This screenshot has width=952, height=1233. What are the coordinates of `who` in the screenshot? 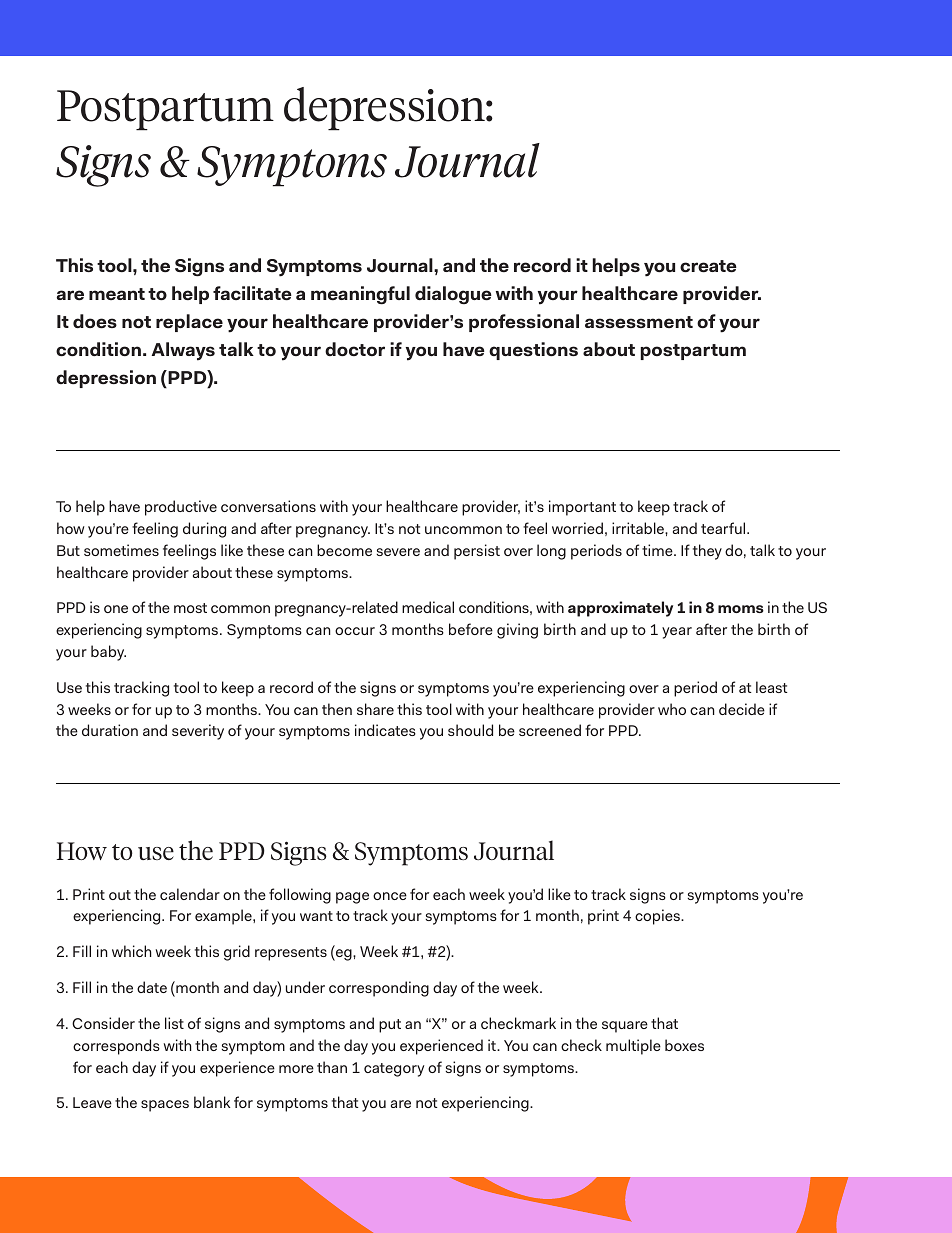 It's located at (672, 709).
